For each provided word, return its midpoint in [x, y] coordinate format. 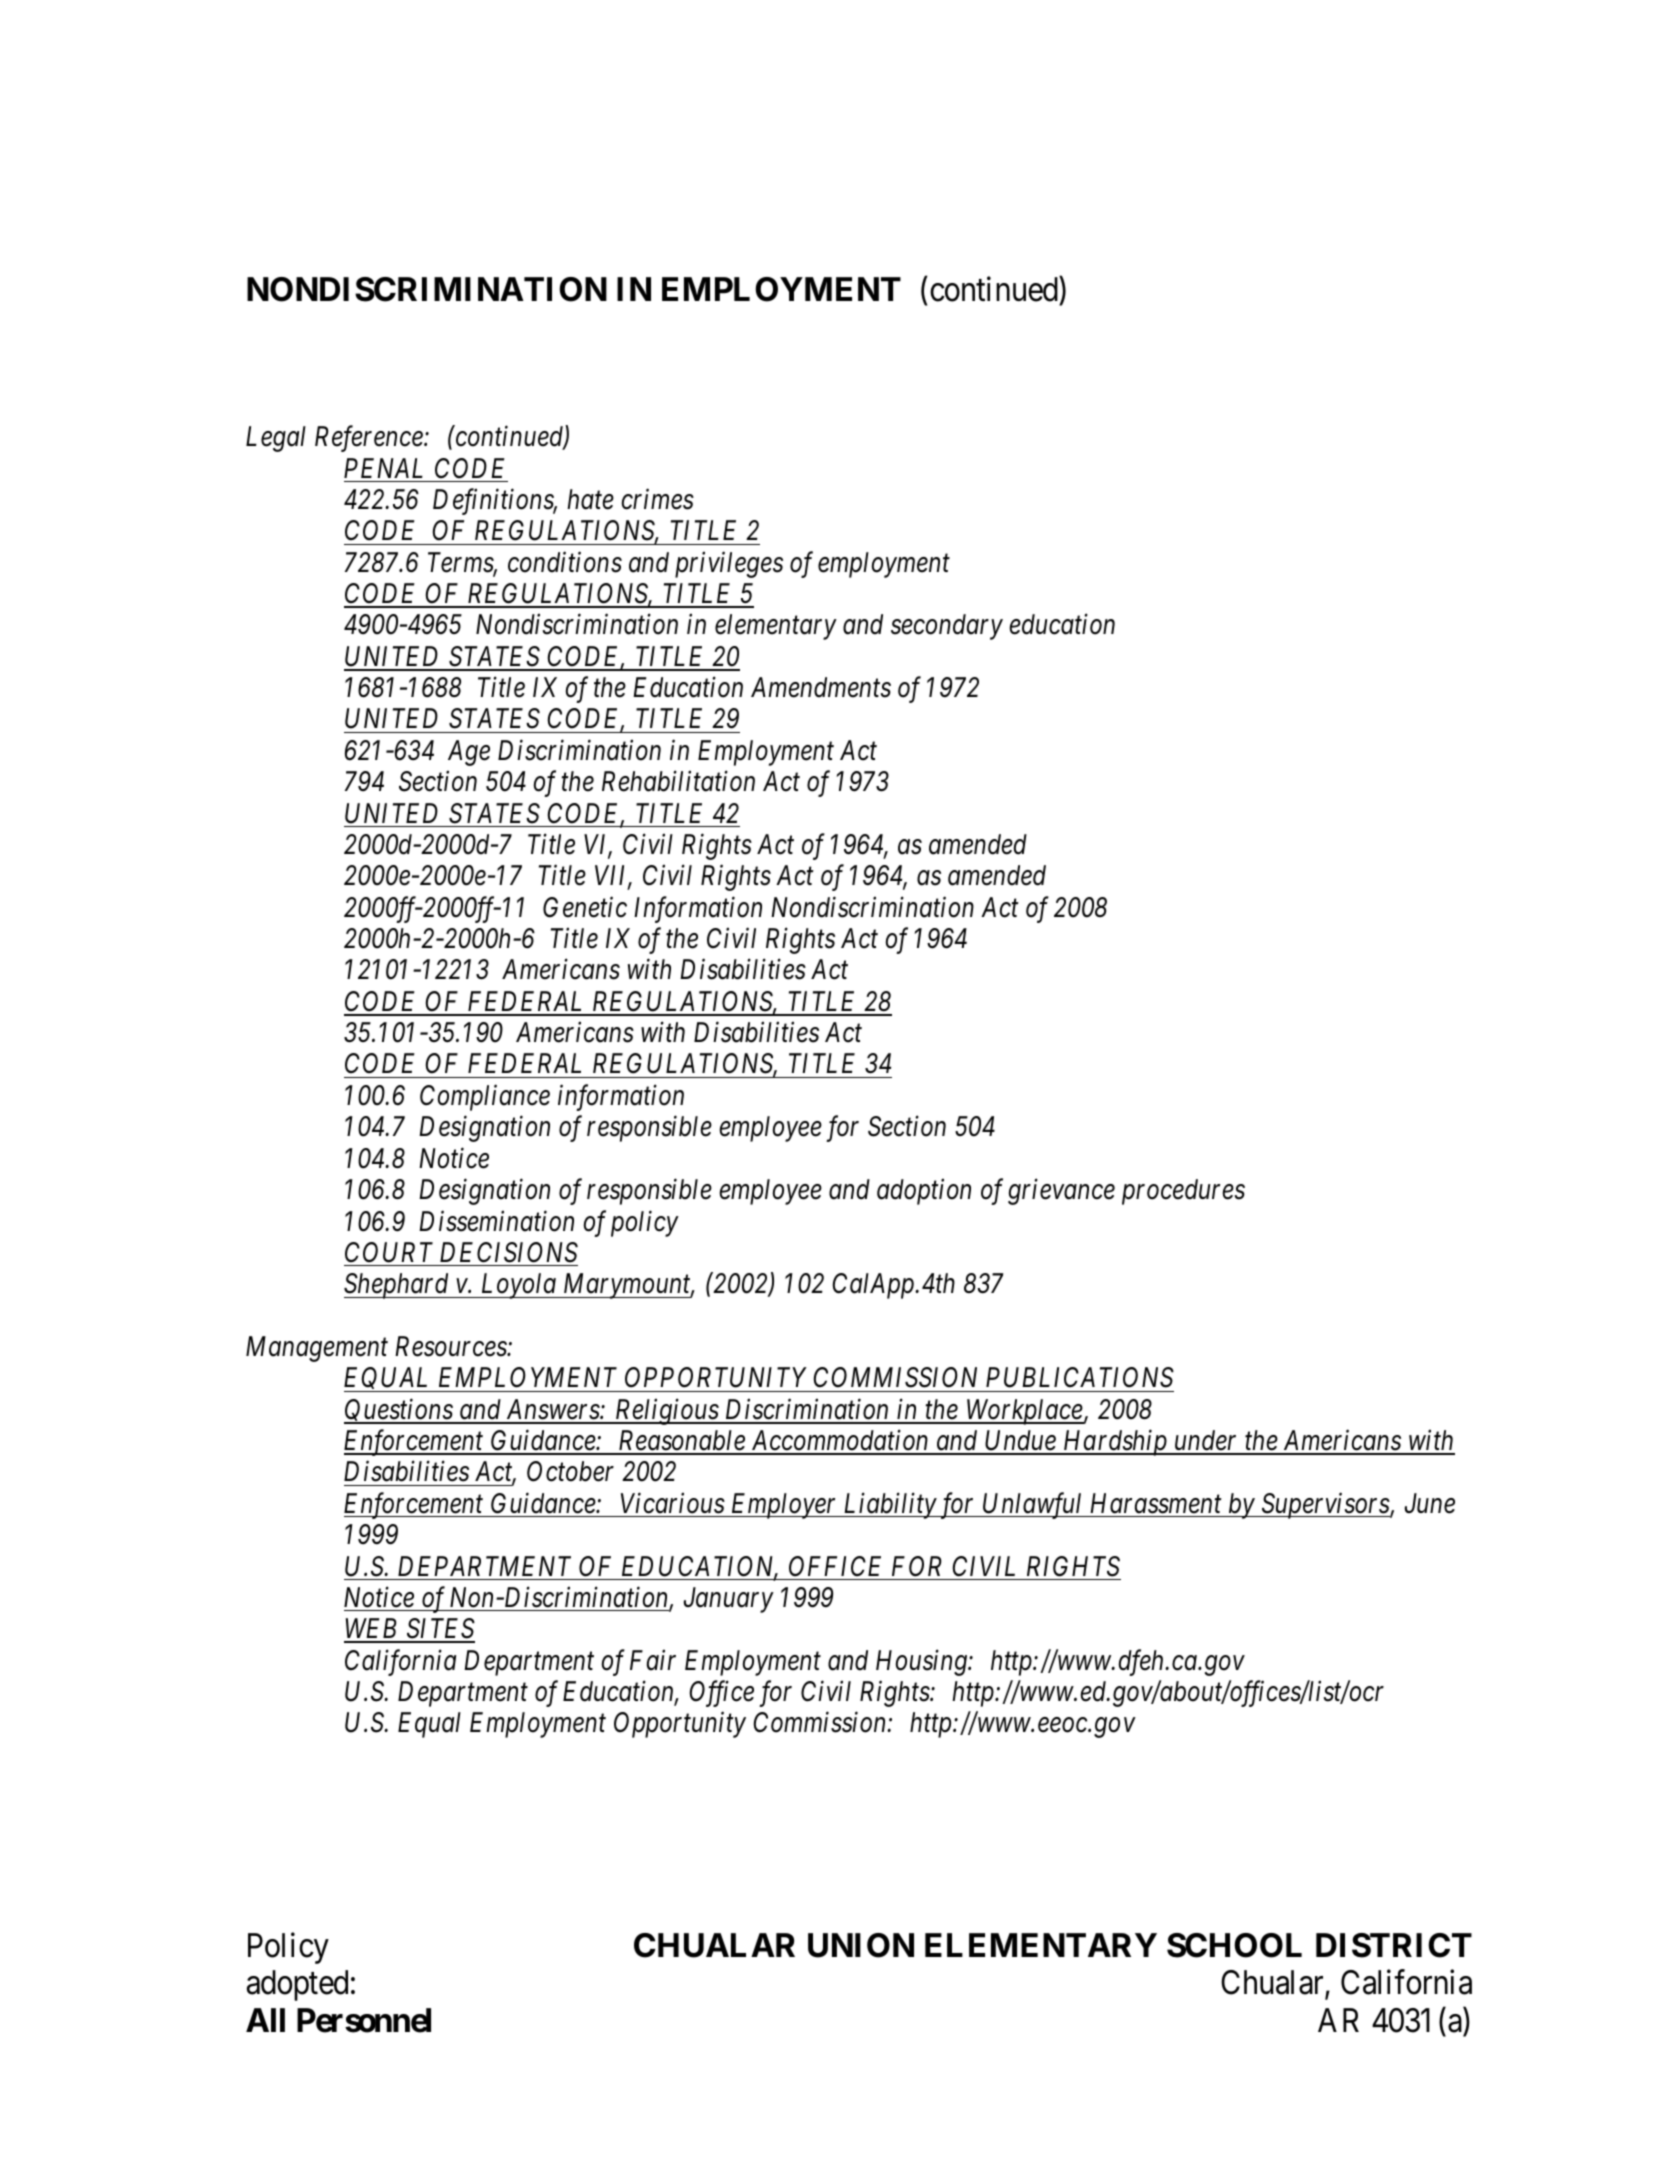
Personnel [364, 2020]
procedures [1183, 1192]
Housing [922, 1663]
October [570, 1471]
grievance [1061, 1192]
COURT [389, 1252]
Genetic [585, 907]
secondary [947, 627]
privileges [729, 564]
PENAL [383, 468]
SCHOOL [1234, 1945]
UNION [861, 1945]
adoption [924, 1192]
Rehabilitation [678, 781]
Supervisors [1325, 1506]
